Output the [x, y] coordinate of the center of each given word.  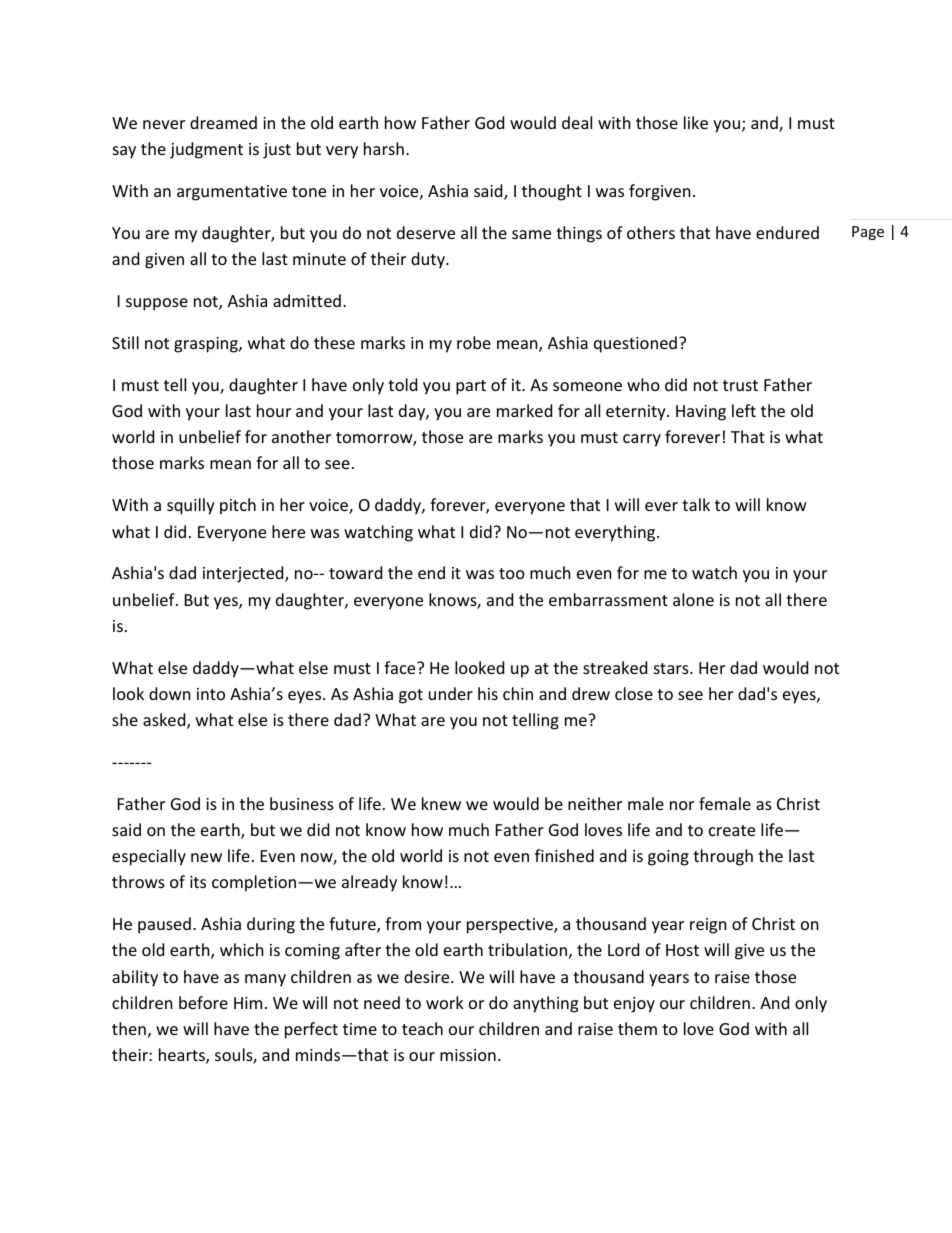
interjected [244, 574]
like [696, 122]
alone [693, 599]
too [512, 573]
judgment [206, 150]
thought [552, 192]
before [203, 1002]
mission [468, 1055]
